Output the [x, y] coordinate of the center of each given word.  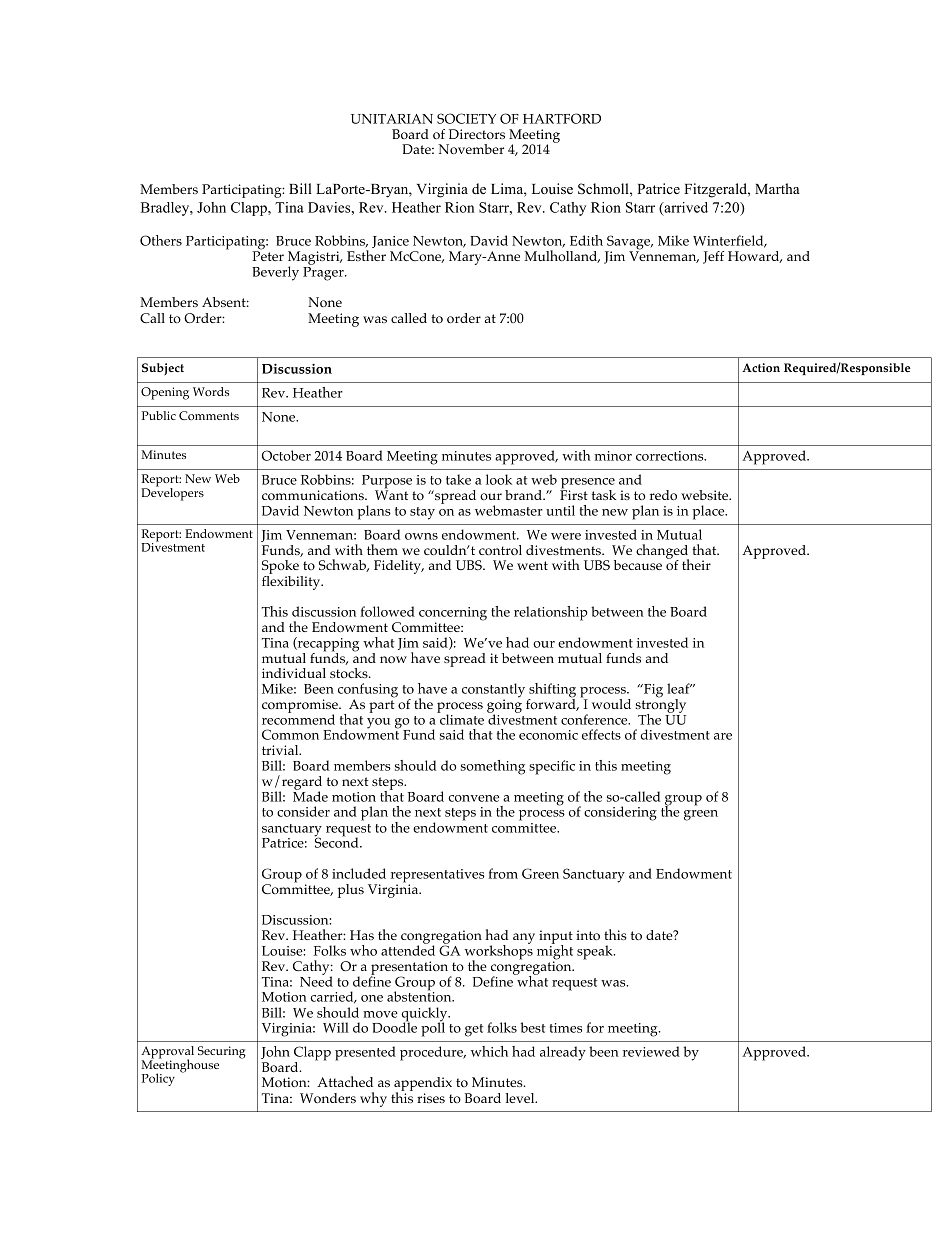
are [723, 736]
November [471, 149]
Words [211, 391]
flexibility [292, 583]
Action [761, 368]
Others [161, 240]
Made [310, 795]
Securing [222, 1052]
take [458, 479]
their [696, 564]
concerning [453, 615]
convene [473, 798]
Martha [777, 188]
